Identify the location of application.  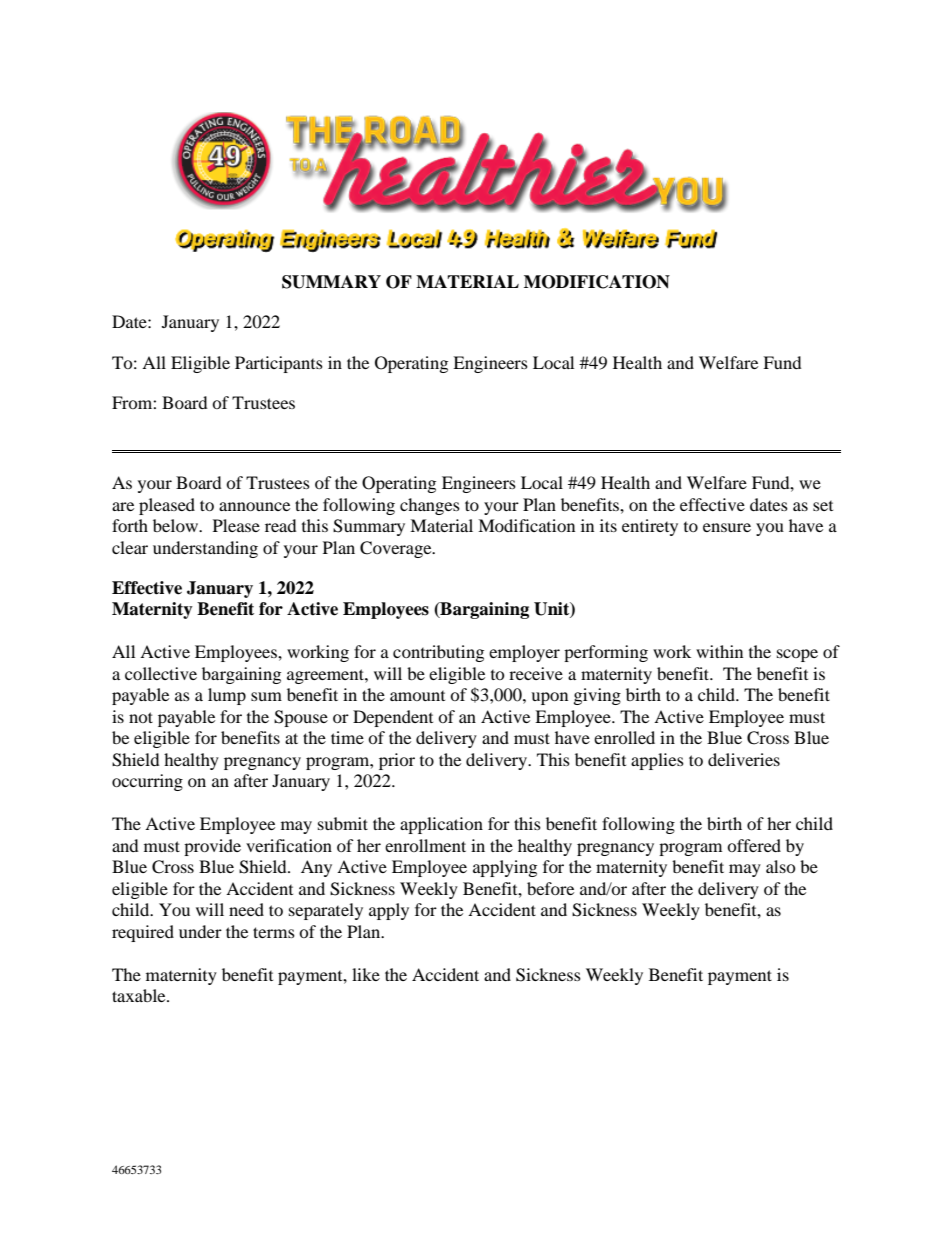
(441, 825).
